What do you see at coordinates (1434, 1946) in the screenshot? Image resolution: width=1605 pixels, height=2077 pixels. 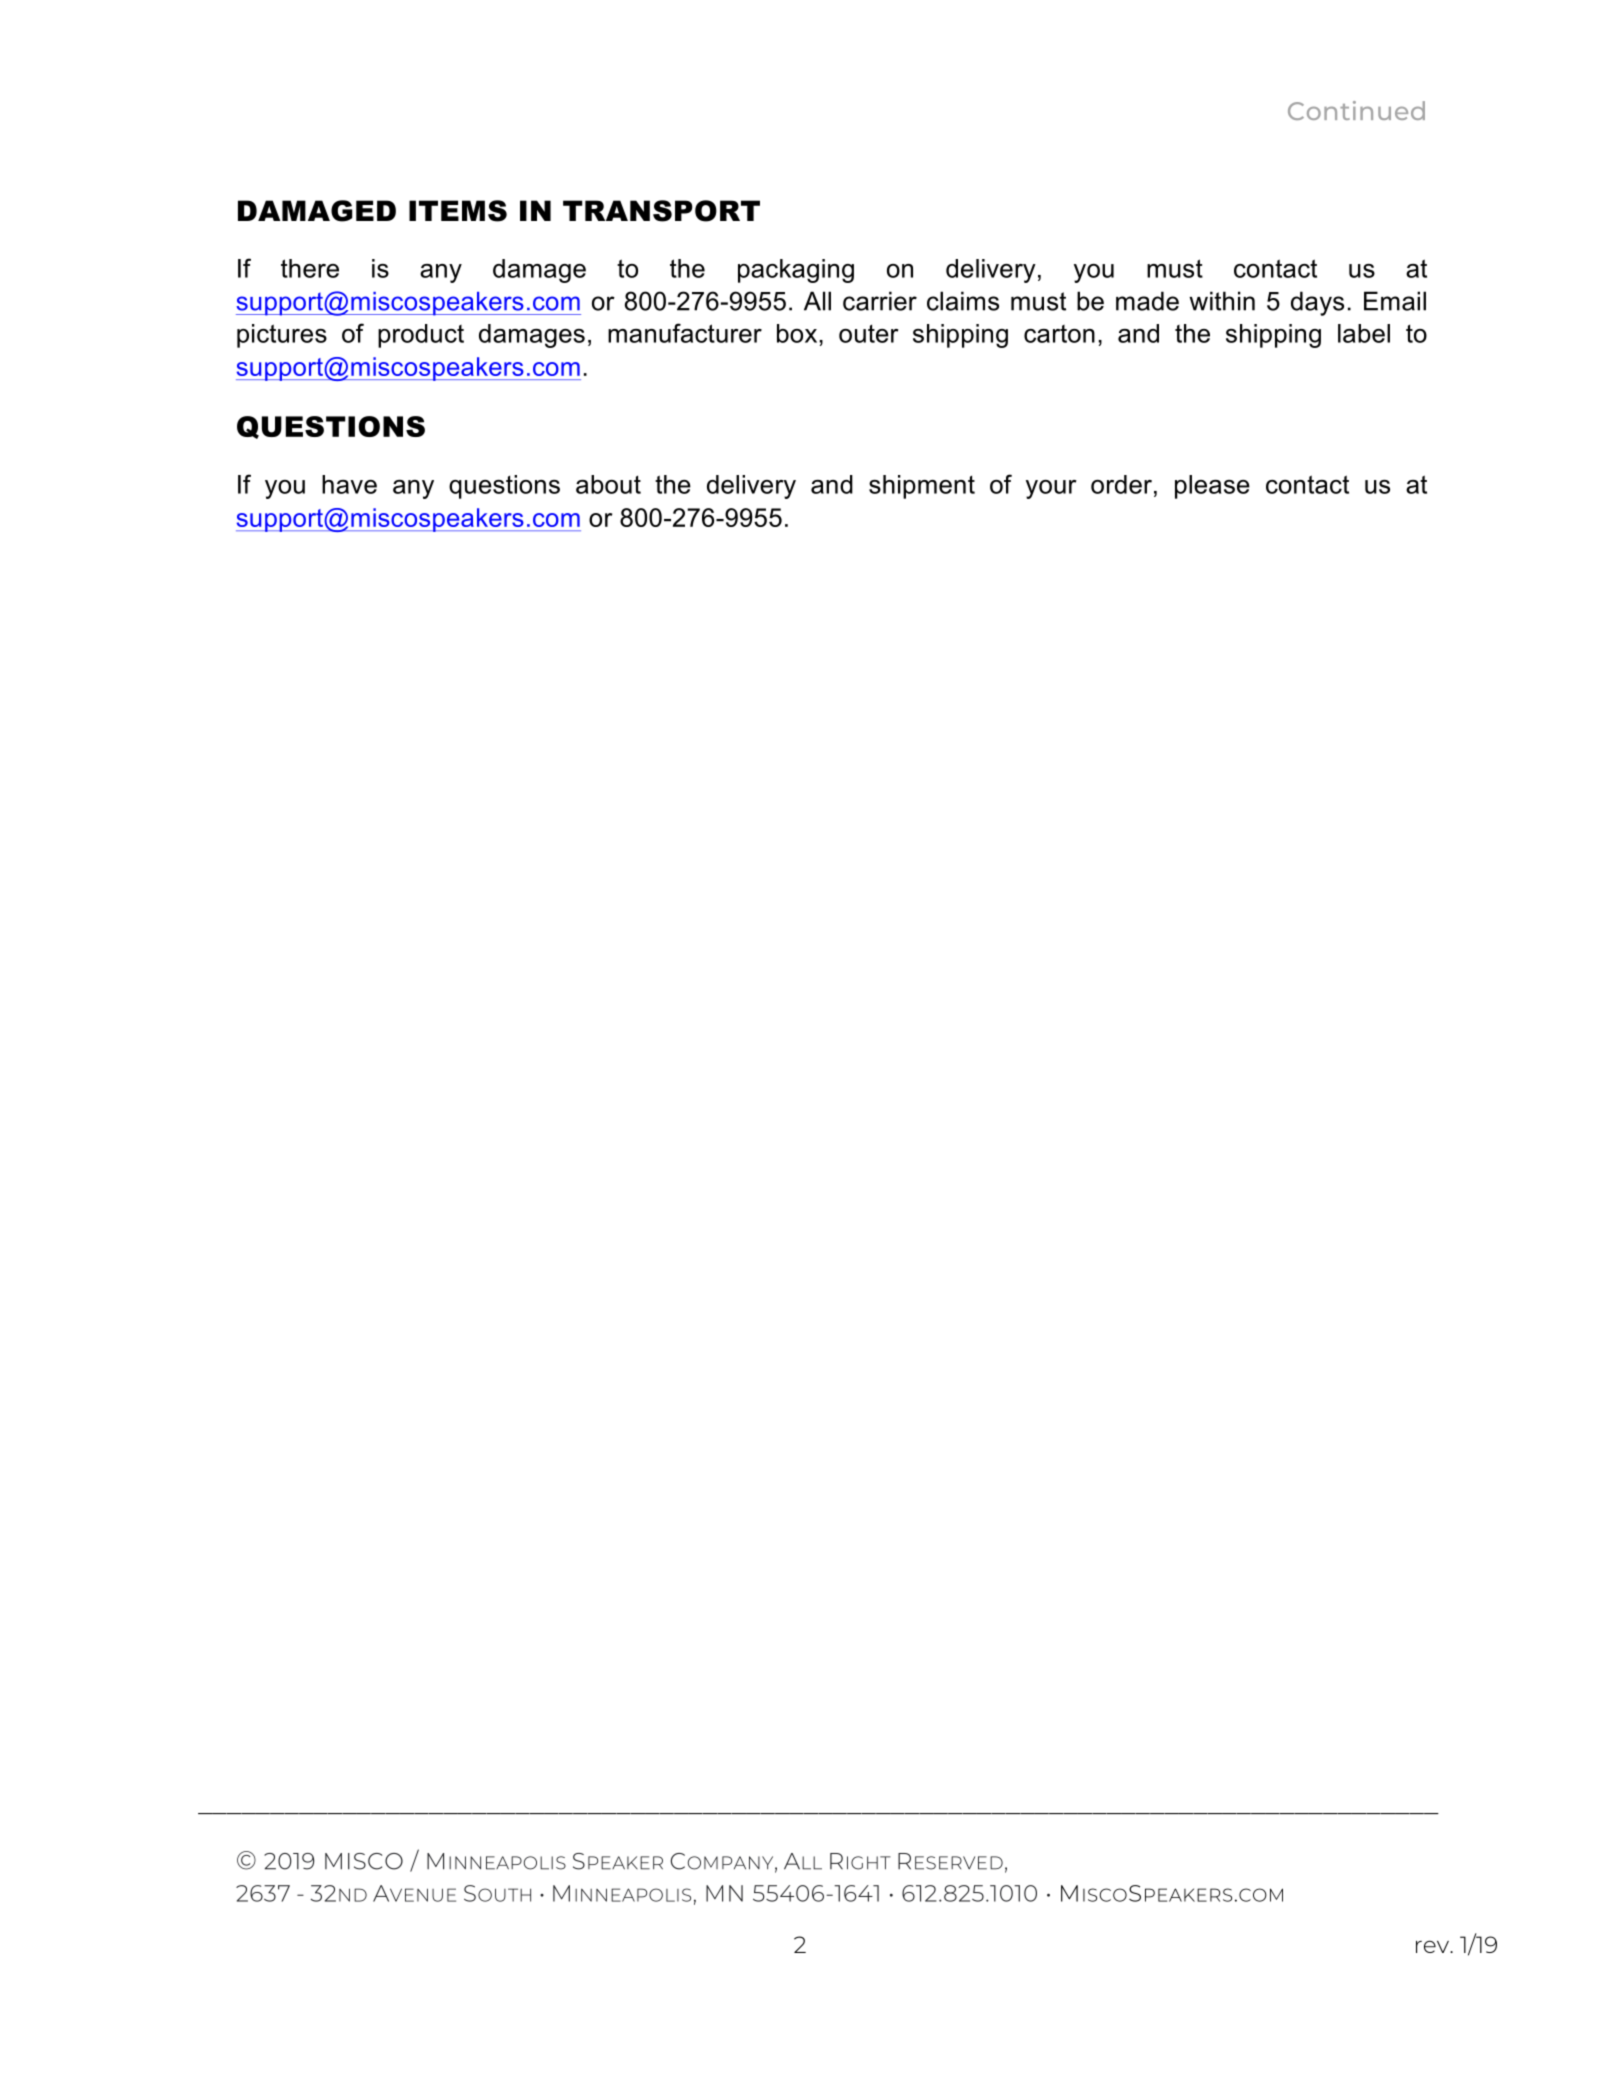 I see `rev` at bounding box center [1434, 1946].
